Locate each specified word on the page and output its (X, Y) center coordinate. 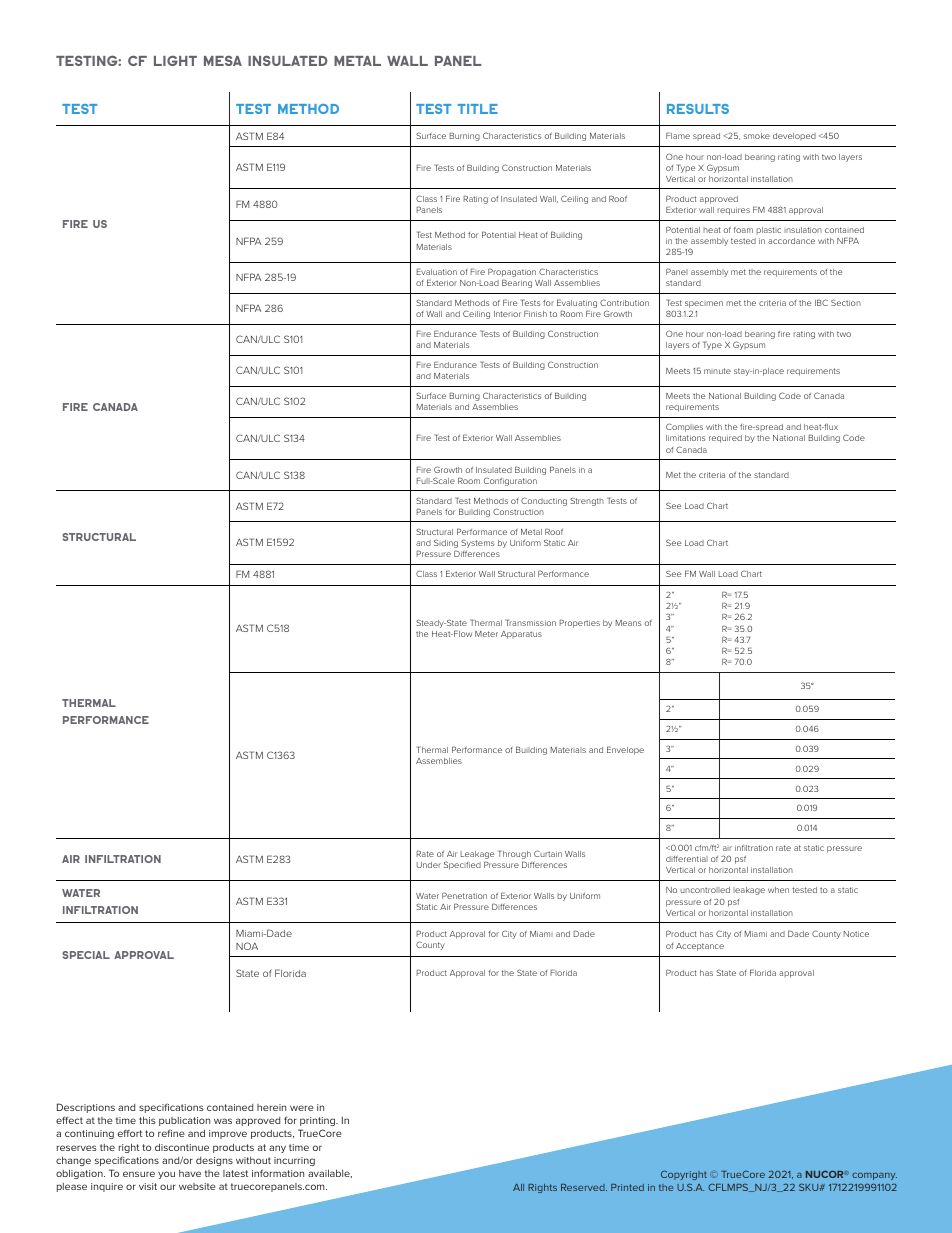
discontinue (182, 1147)
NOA (247, 946)
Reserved (584, 1187)
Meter (486, 634)
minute (717, 371)
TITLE (478, 109)
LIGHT (175, 60)
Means (628, 623)
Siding (446, 545)
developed (794, 136)
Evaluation (437, 271)
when (778, 890)
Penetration (464, 895)
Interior (507, 314)
